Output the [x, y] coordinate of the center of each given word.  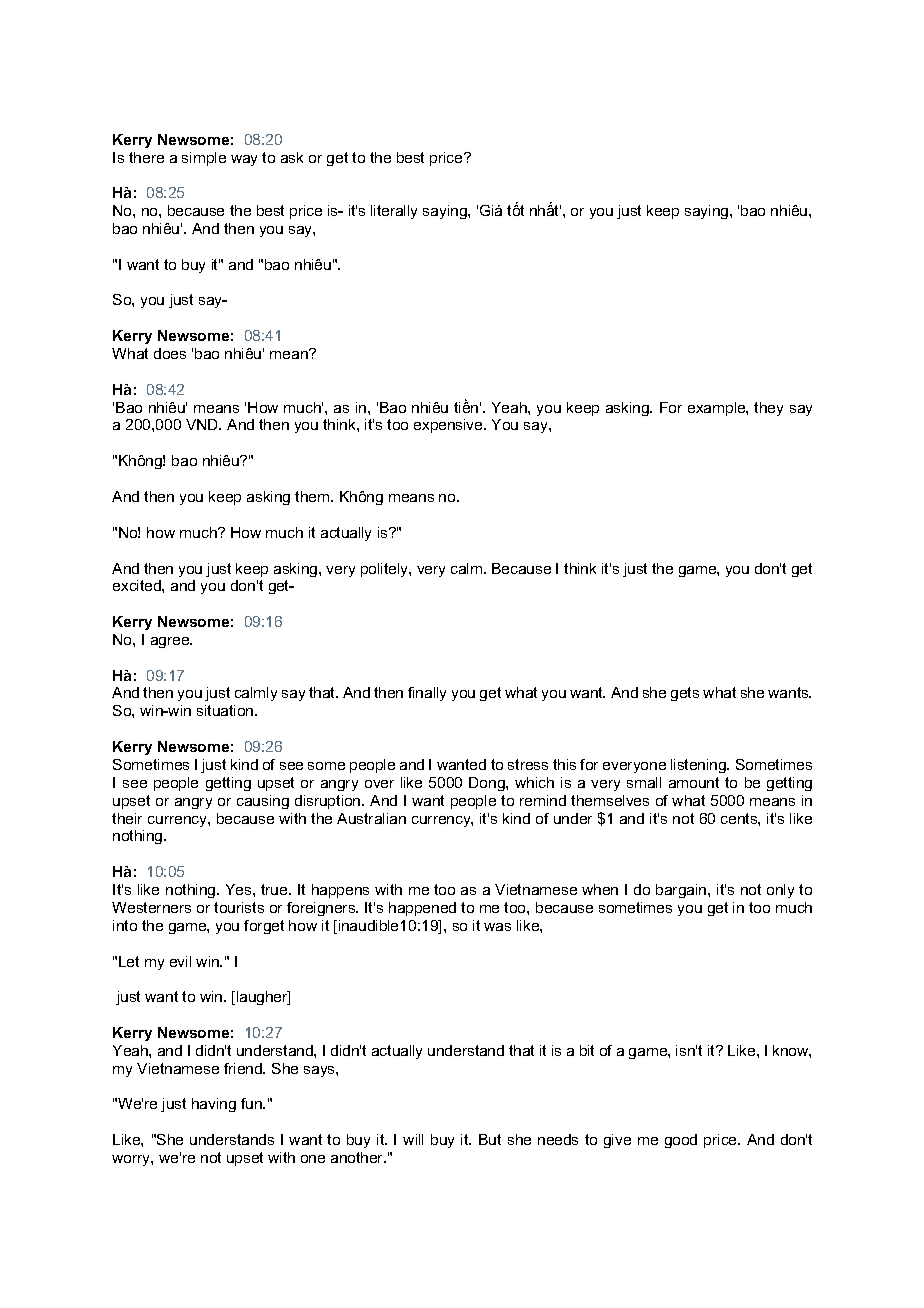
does [170, 353]
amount [694, 782]
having [214, 1105]
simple [204, 159]
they [768, 409]
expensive [449, 426]
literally [394, 212]
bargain [682, 891]
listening [700, 766]
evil [180, 961]
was [497, 927]
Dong [488, 784]
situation [226, 710]
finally [427, 694]
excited [138, 585]
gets [685, 694]
